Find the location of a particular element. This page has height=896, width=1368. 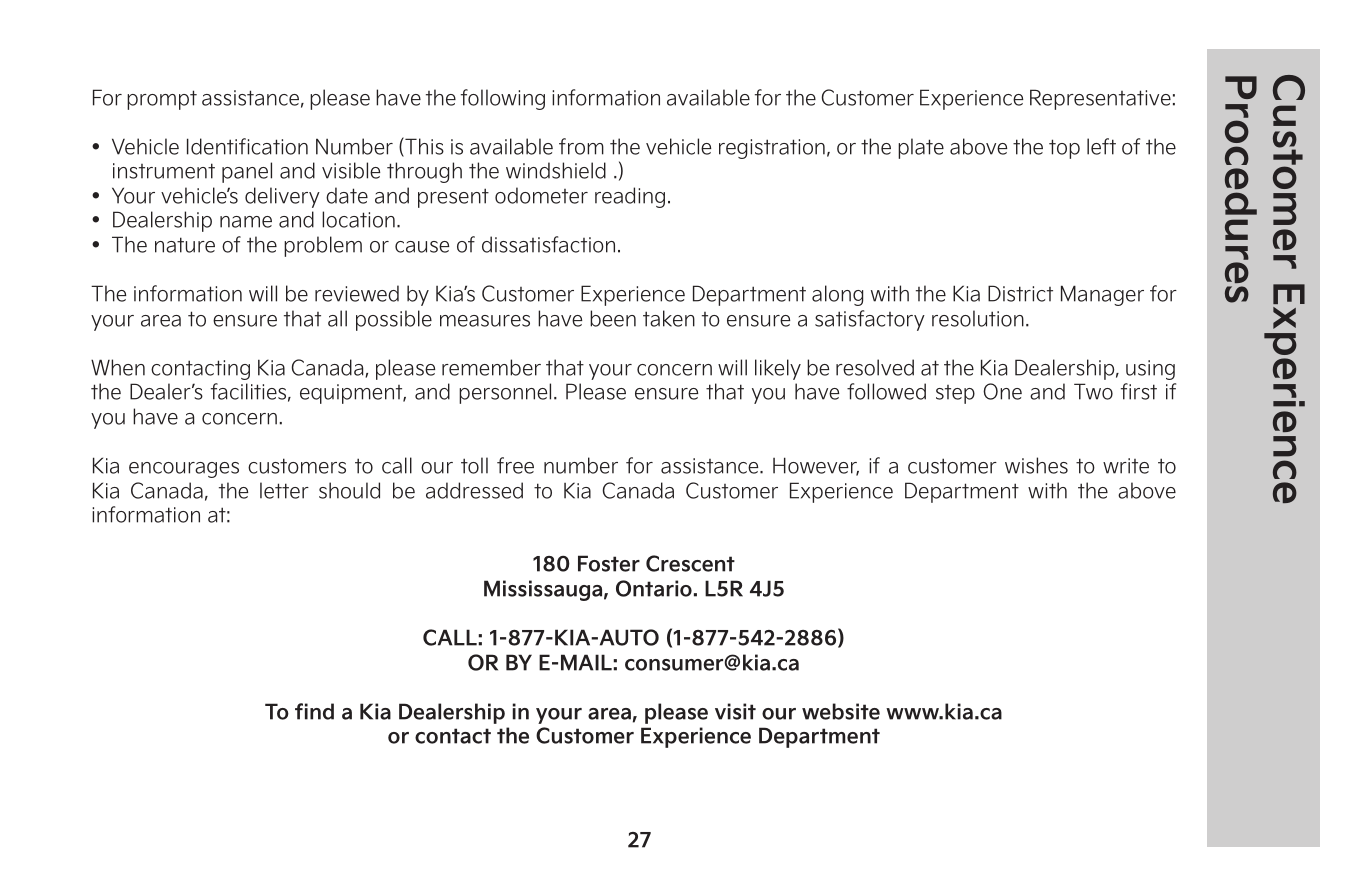

find is located at coordinates (314, 711).
